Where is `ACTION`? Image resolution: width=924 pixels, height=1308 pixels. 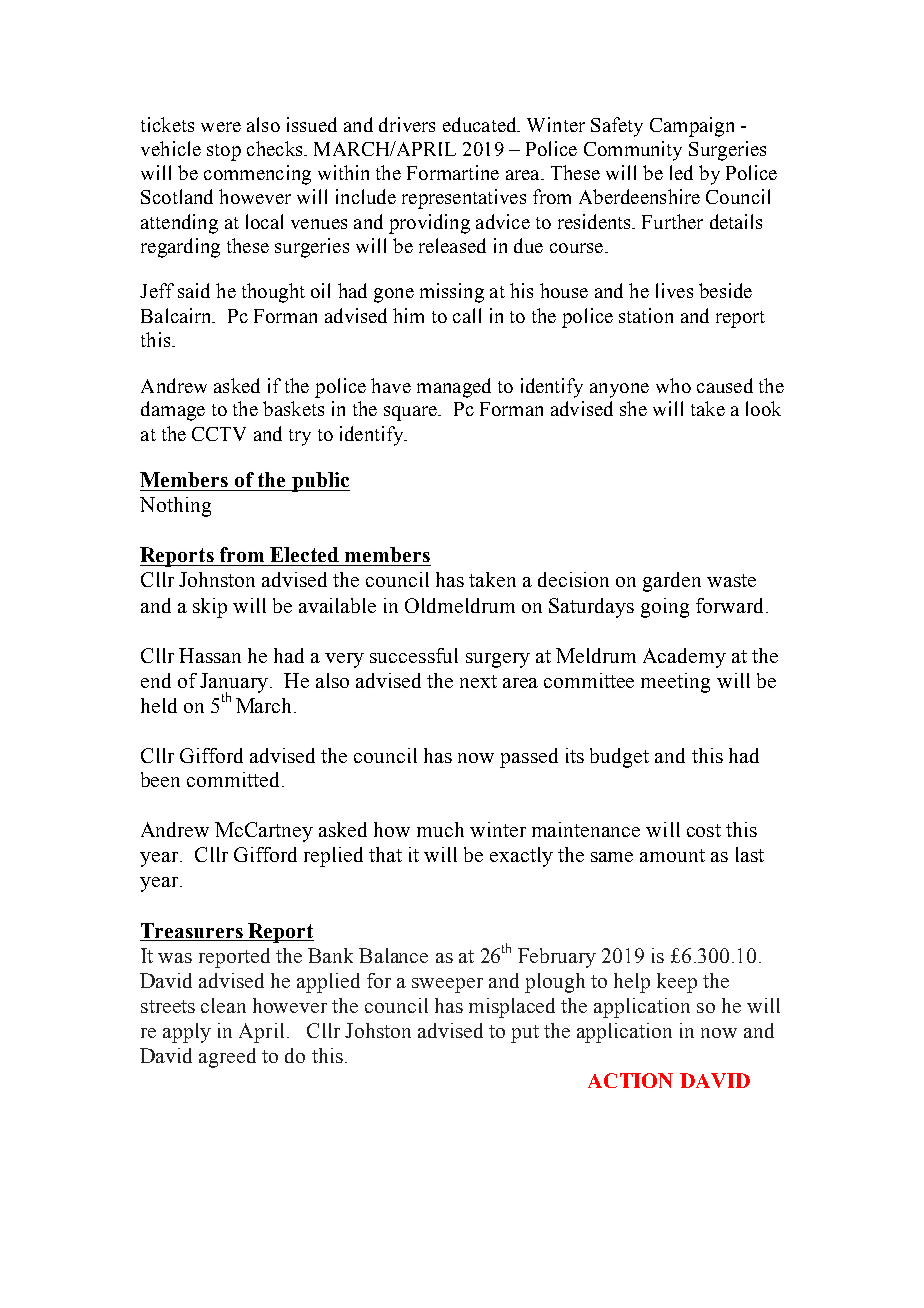
ACTION is located at coordinates (630, 1080).
